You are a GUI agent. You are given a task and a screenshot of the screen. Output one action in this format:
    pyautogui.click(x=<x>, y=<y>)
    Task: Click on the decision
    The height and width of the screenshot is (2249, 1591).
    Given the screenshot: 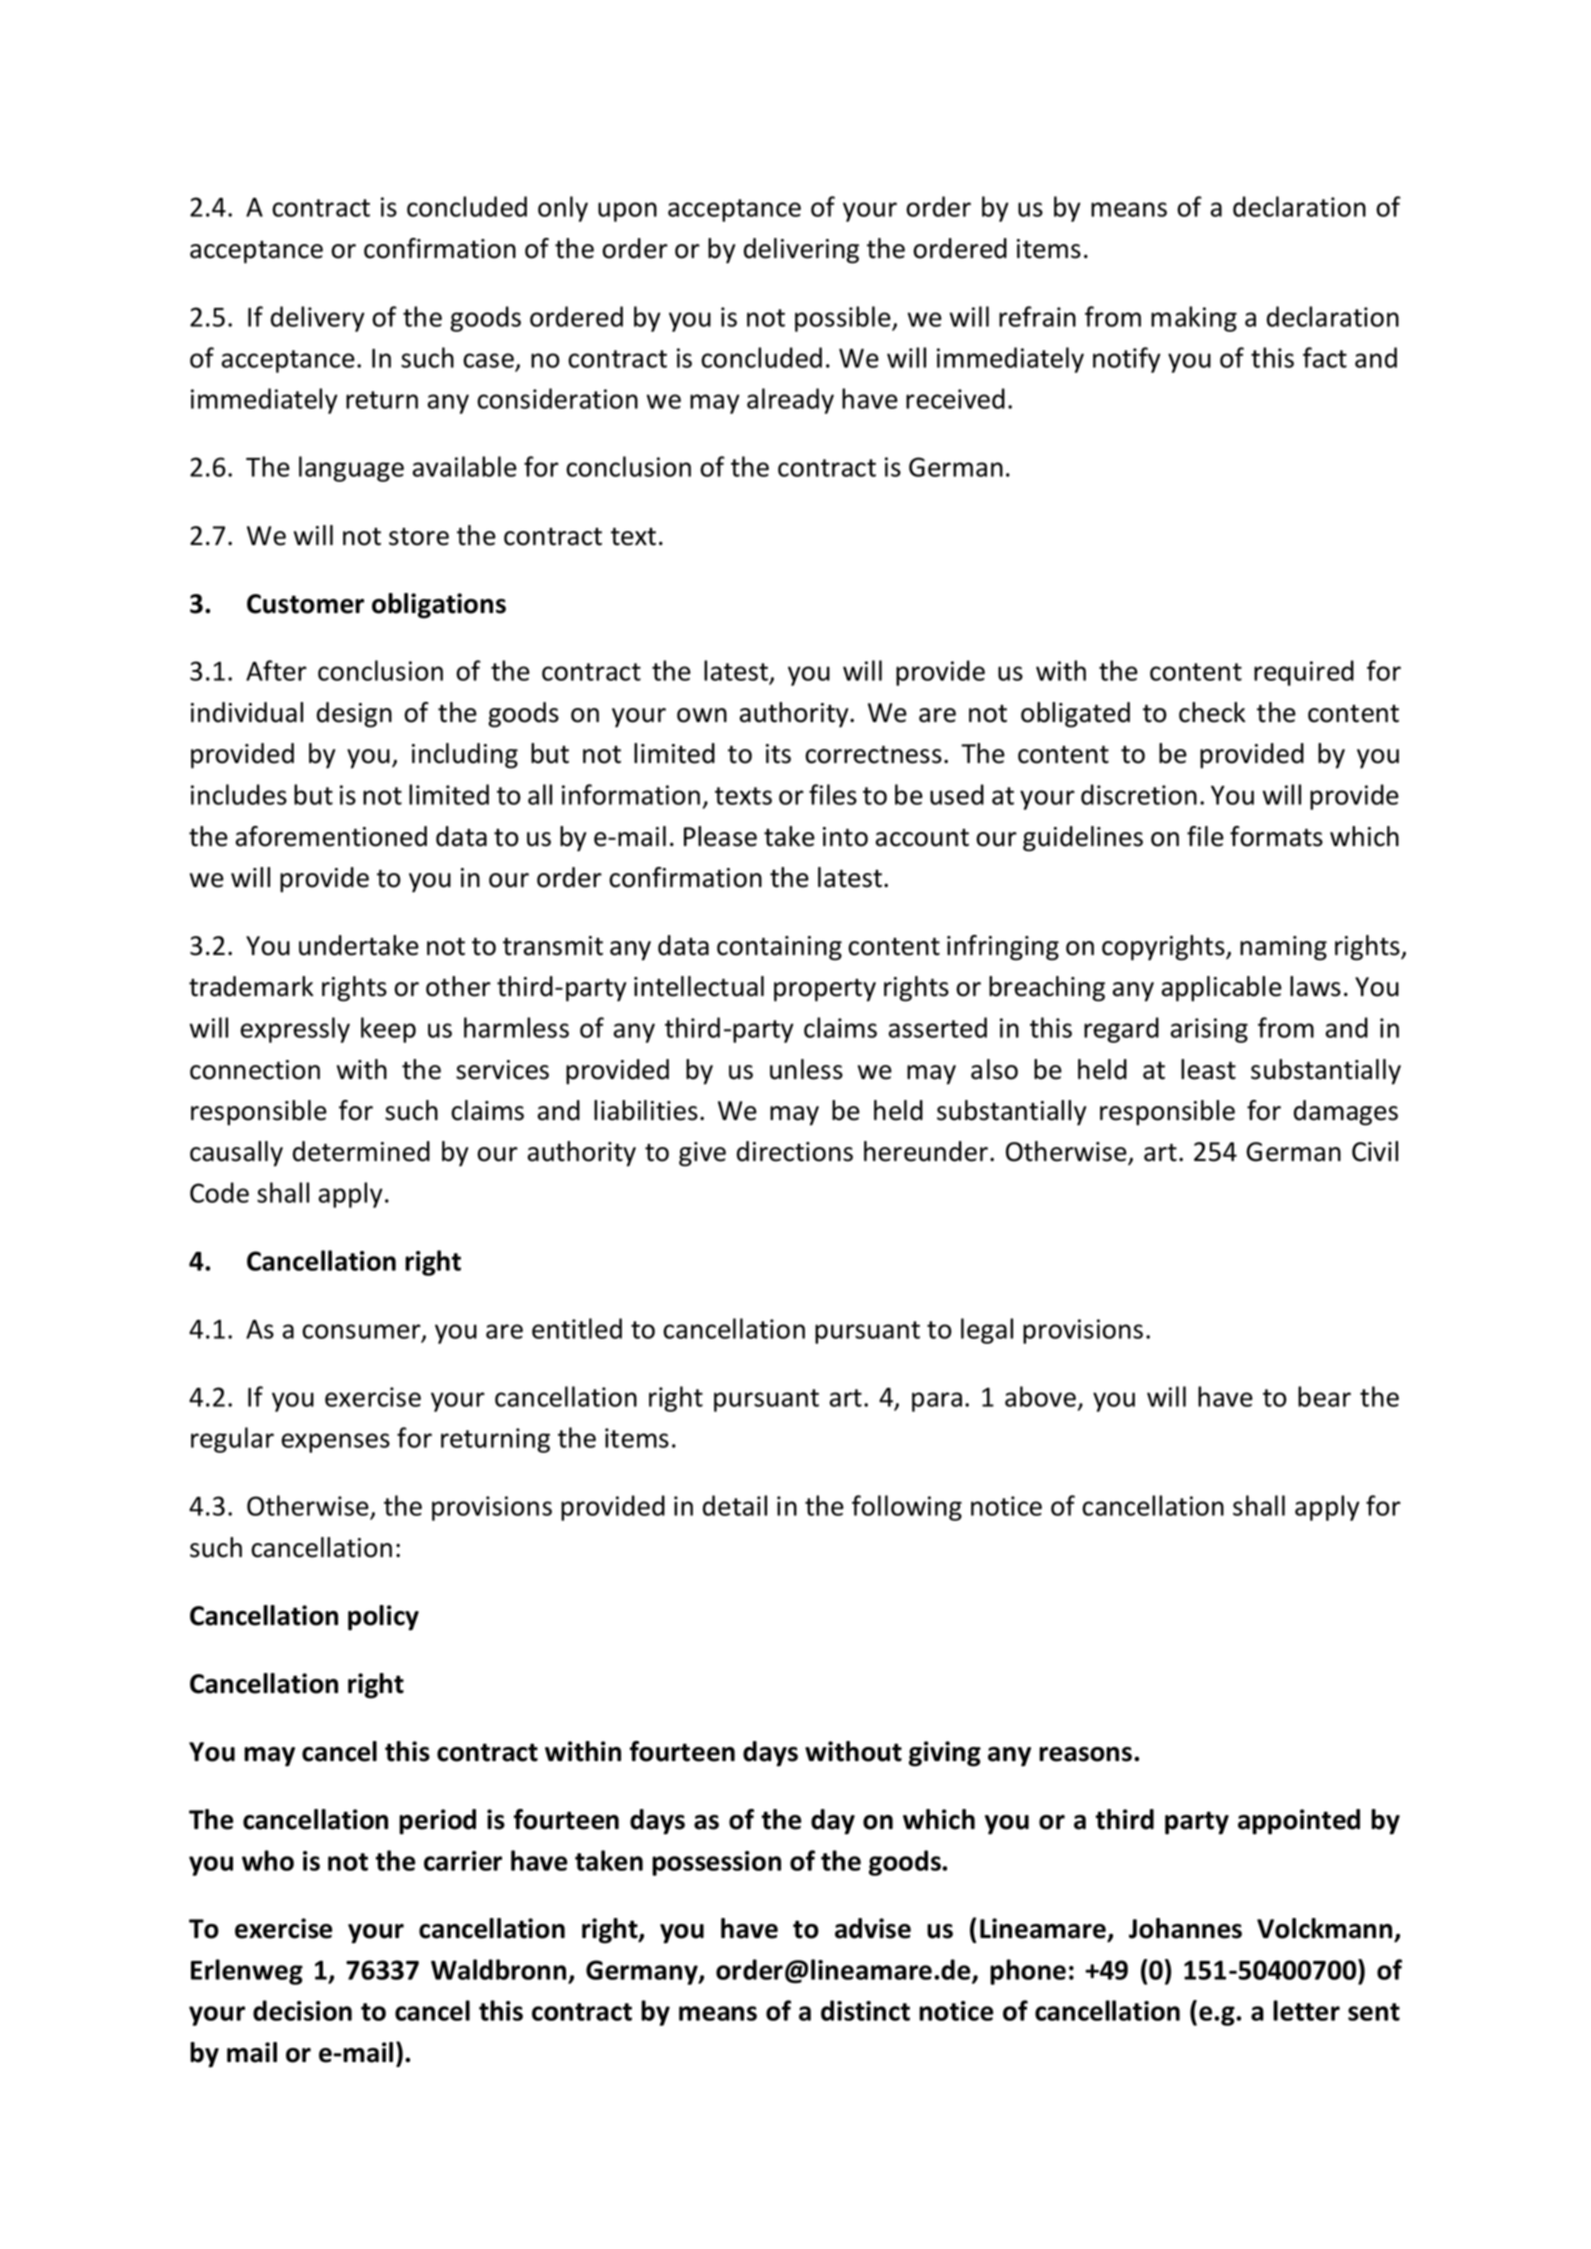 What is the action you would take?
    pyautogui.click(x=302, y=2010)
